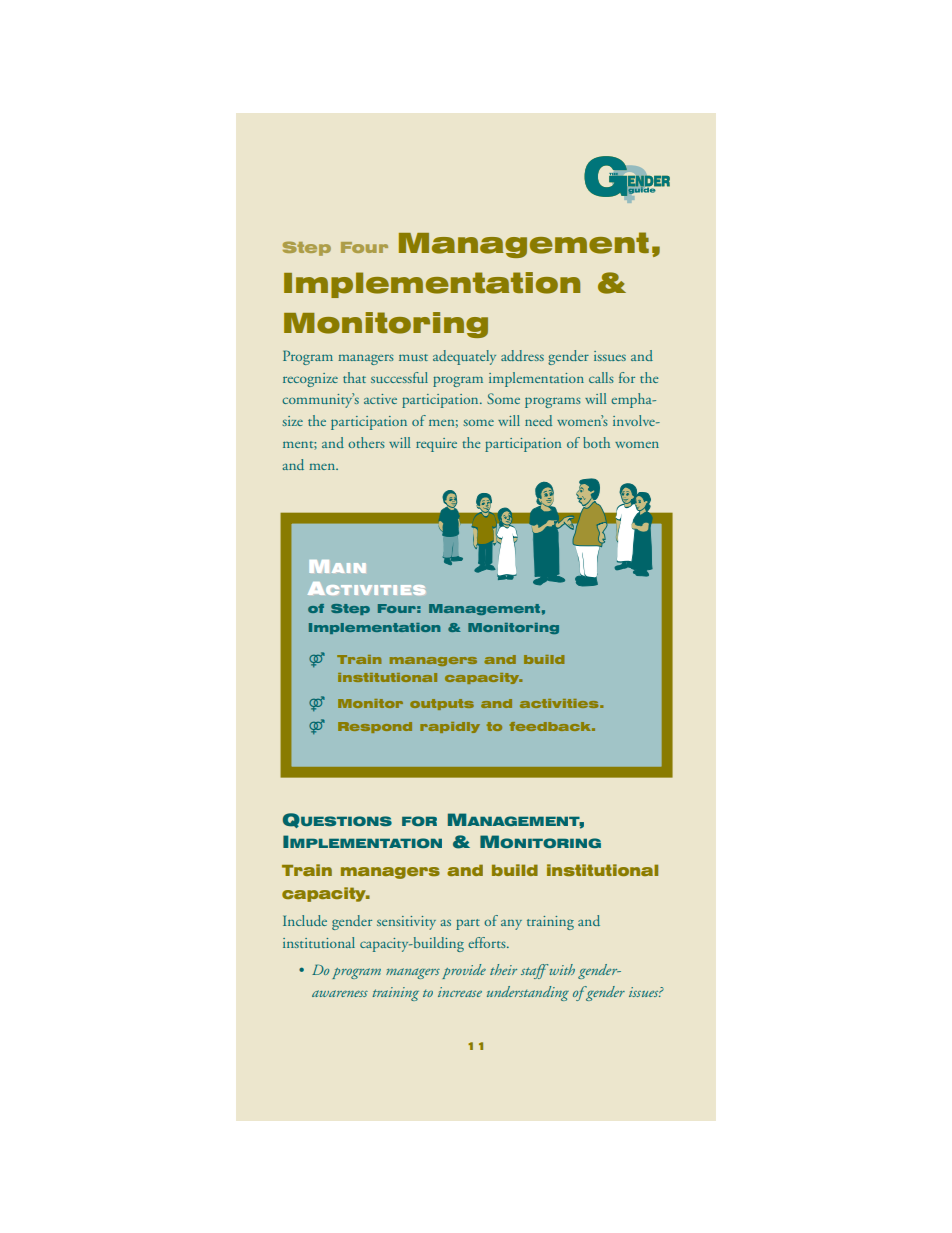 The height and width of the document is (1233, 952). Describe the element at coordinates (442, 704) in the document. I see `outputs` at that location.
